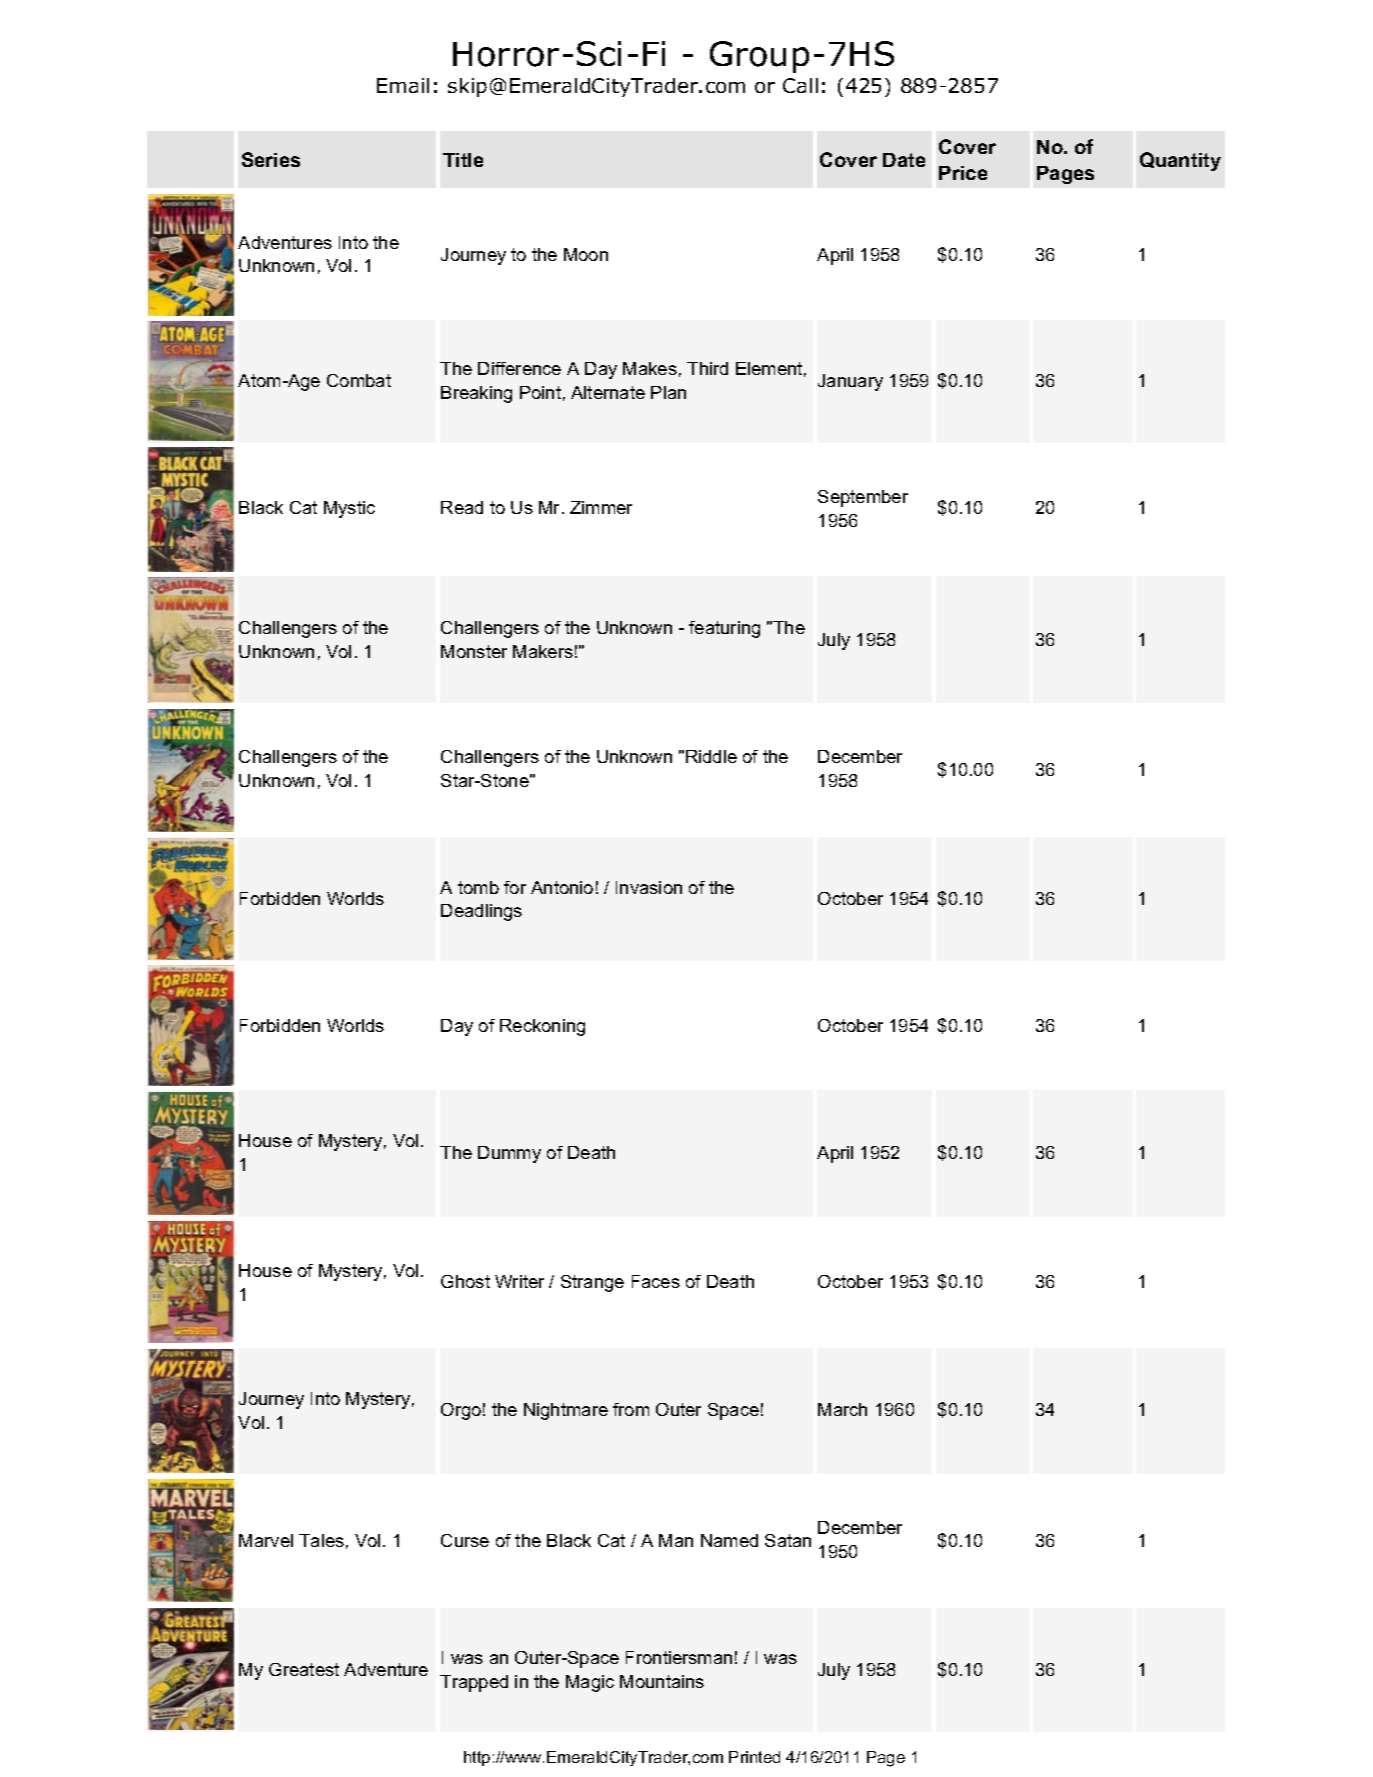  What do you see at coordinates (478, 887) in the page?
I see `tomb` at bounding box center [478, 887].
